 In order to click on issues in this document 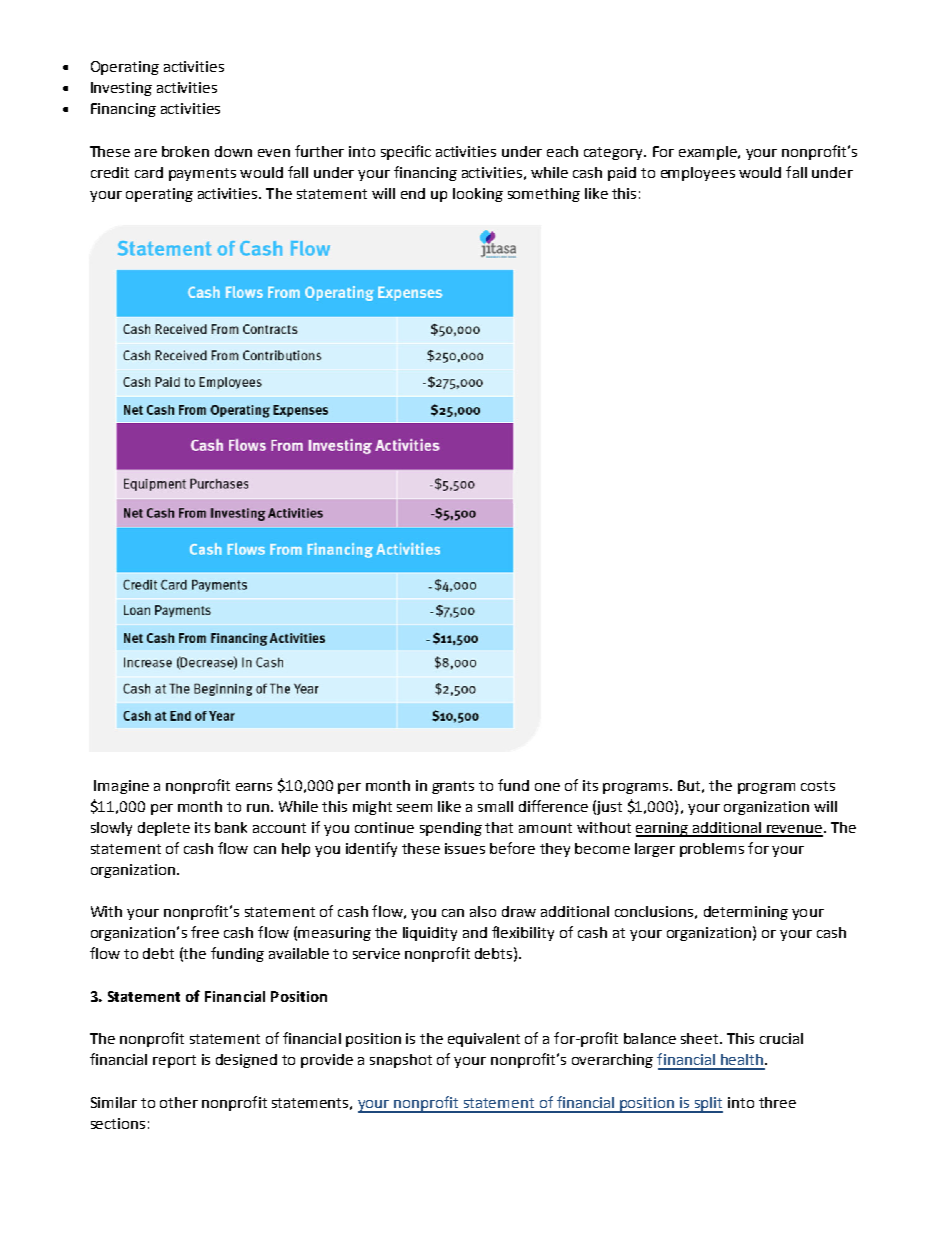, I will do `click(465, 848)`.
